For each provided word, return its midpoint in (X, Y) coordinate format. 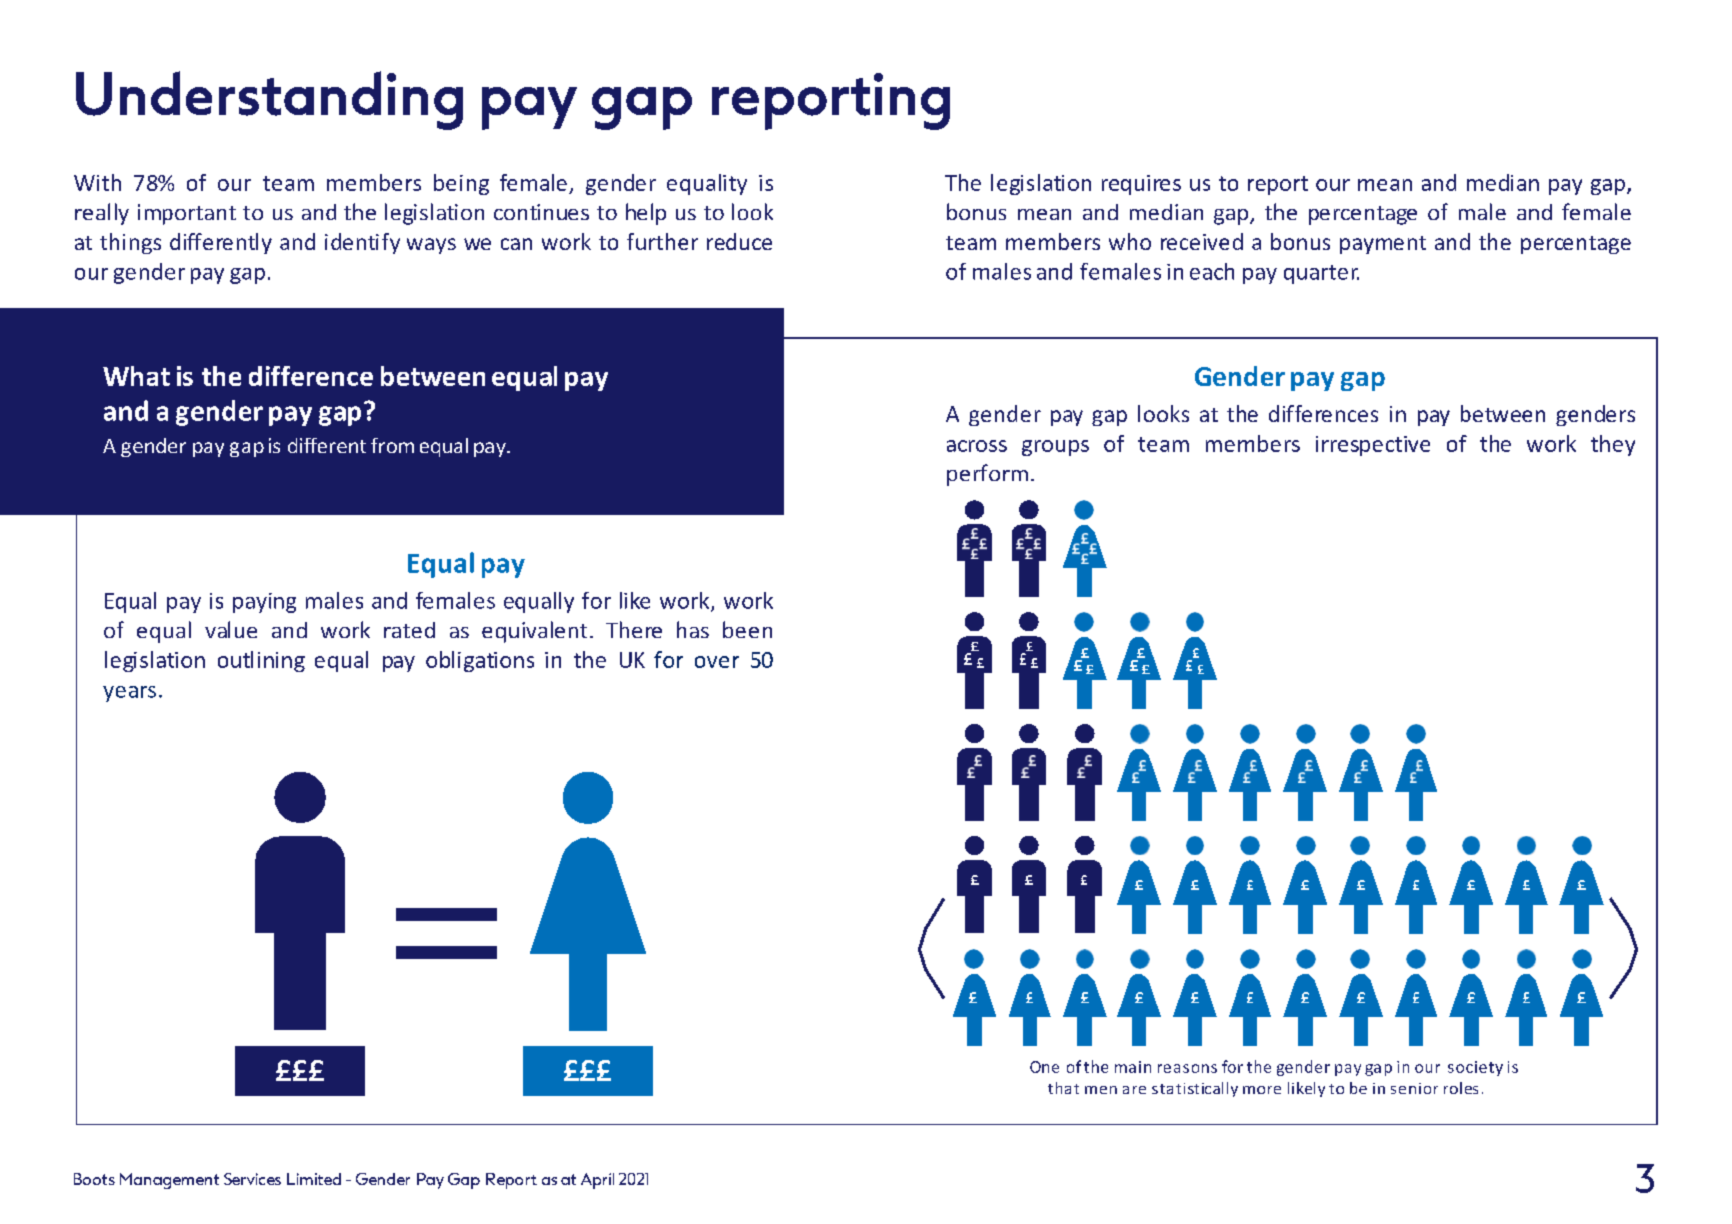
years (129, 694)
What (136, 376)
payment (1383, 245)
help (646, 214)
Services (252, 1179)
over (717, 662)
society (1475, 1068)
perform (987, 475)
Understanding (269, 100)
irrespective (1373, 446)
